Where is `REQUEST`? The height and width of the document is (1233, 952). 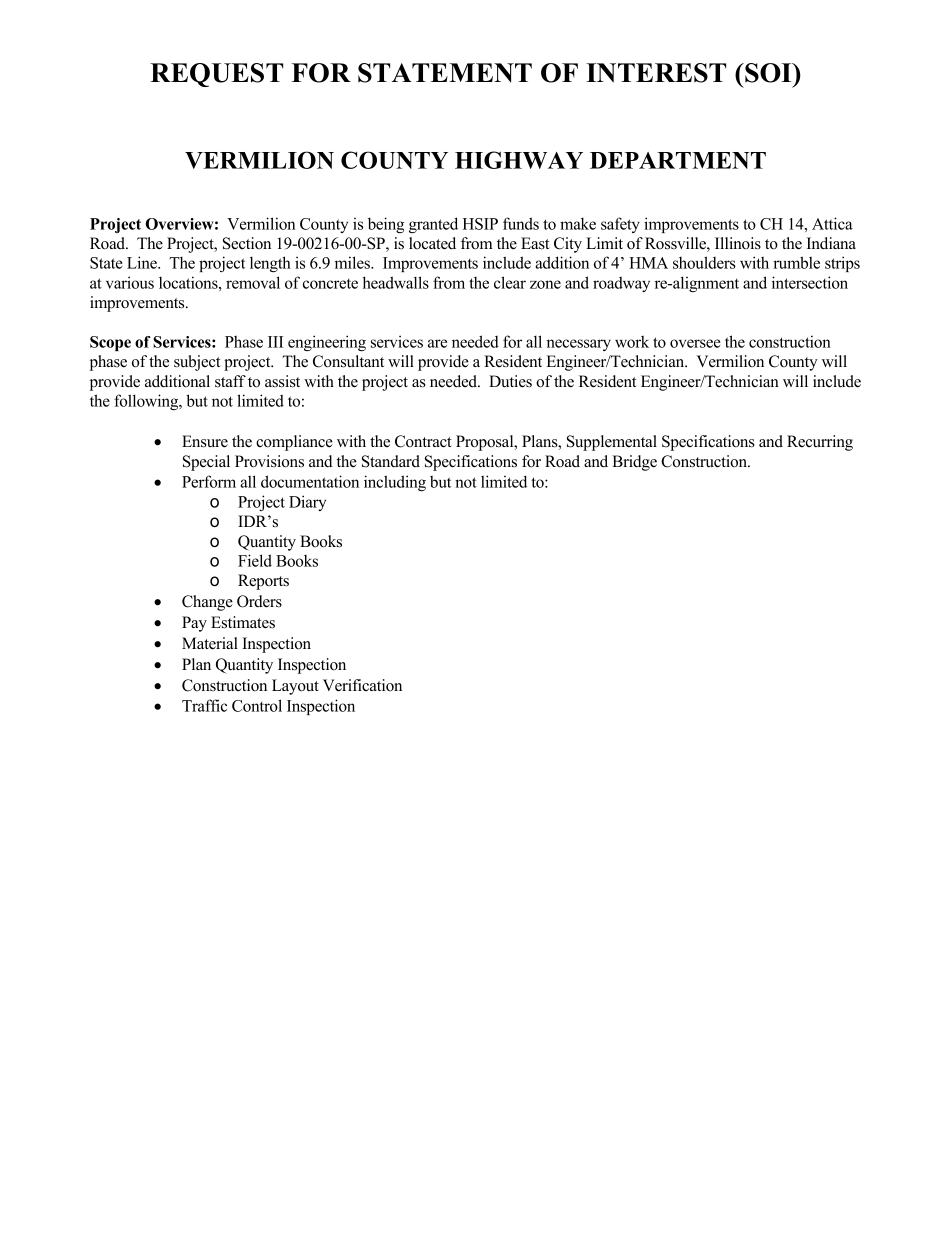
REQUEST is located at coordinates (216, 75).
